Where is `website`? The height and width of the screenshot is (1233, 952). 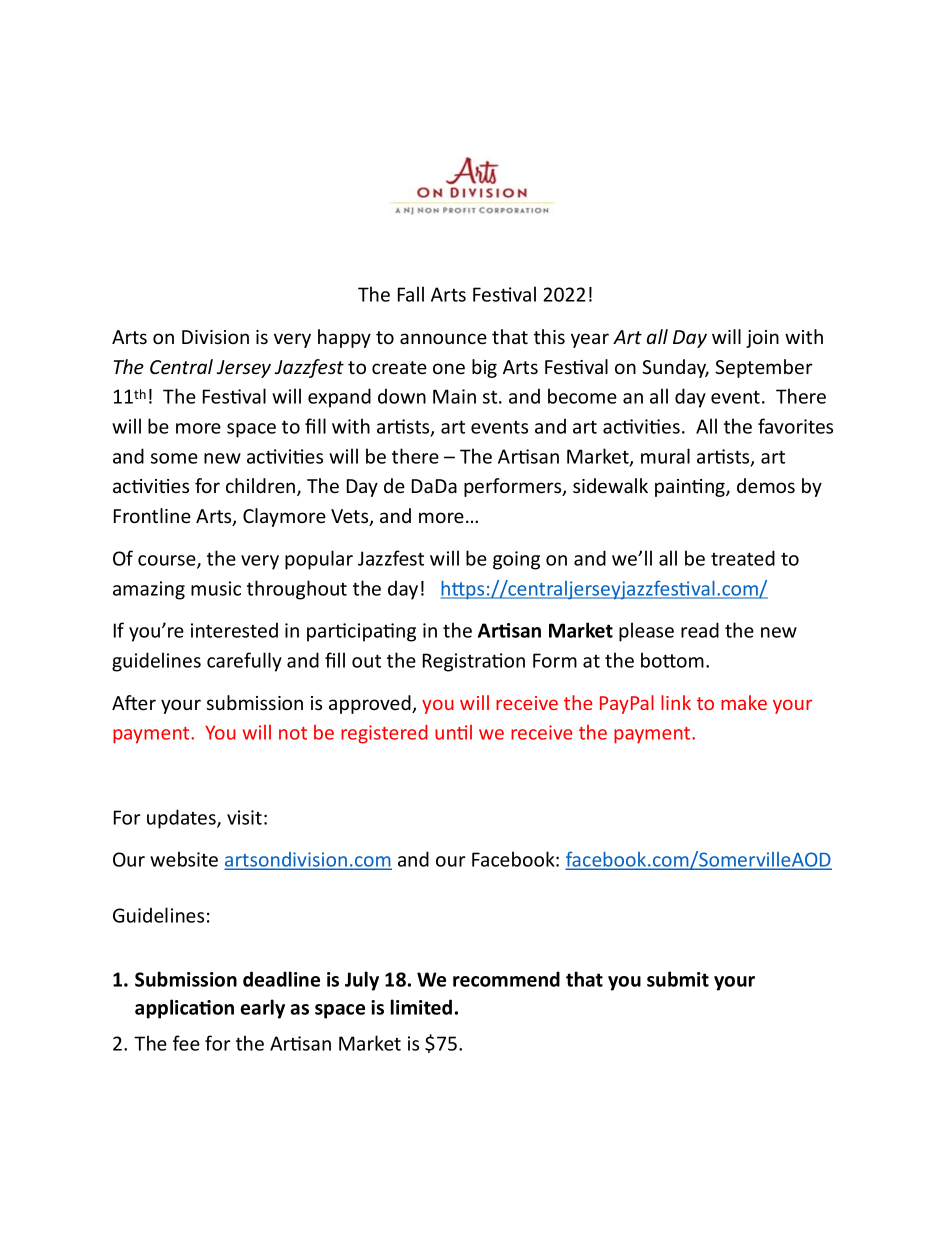
website is located at coordinates (184, 859).
